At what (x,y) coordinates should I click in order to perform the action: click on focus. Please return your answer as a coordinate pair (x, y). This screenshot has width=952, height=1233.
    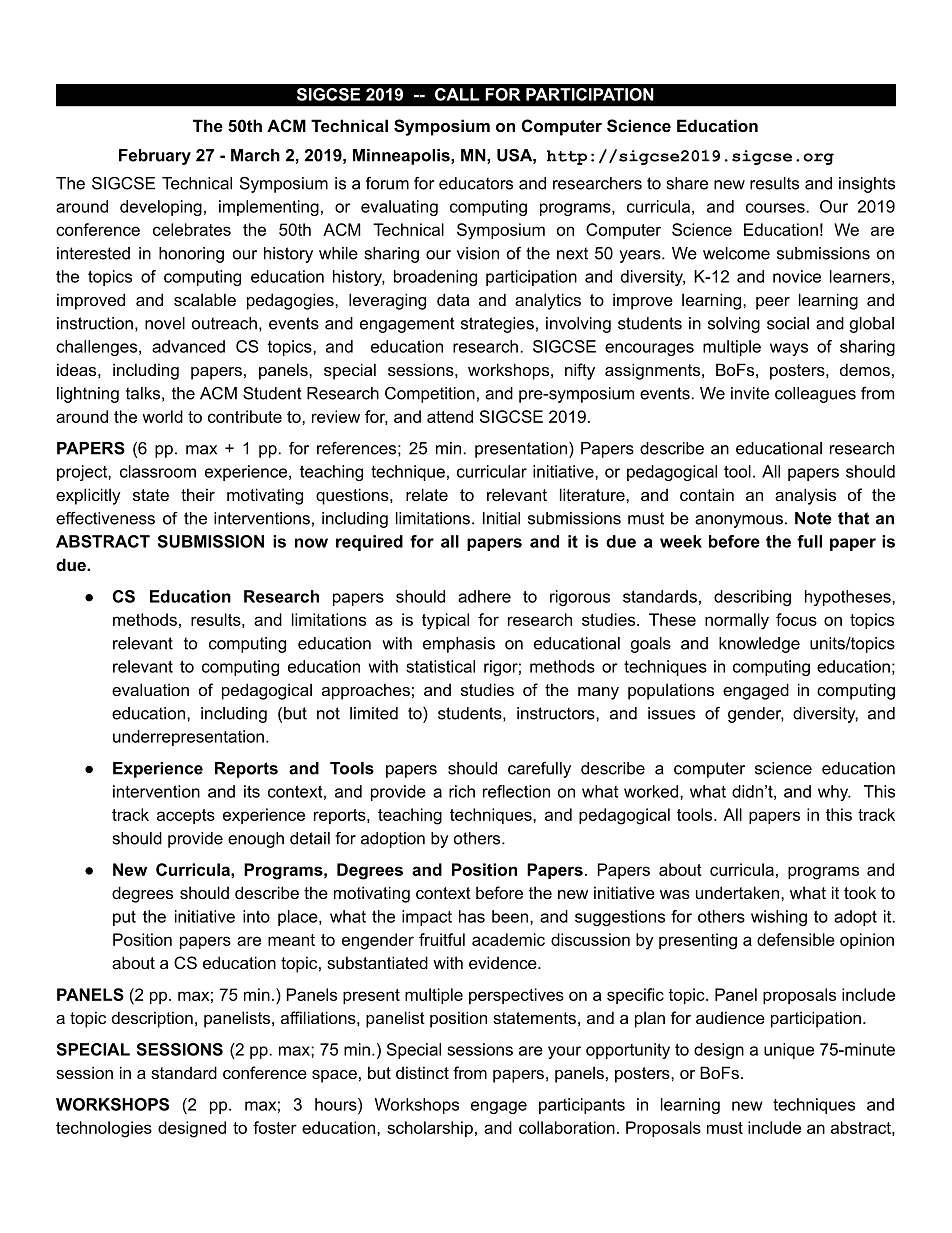
    Looking at the image, I should click on (796, 619).
